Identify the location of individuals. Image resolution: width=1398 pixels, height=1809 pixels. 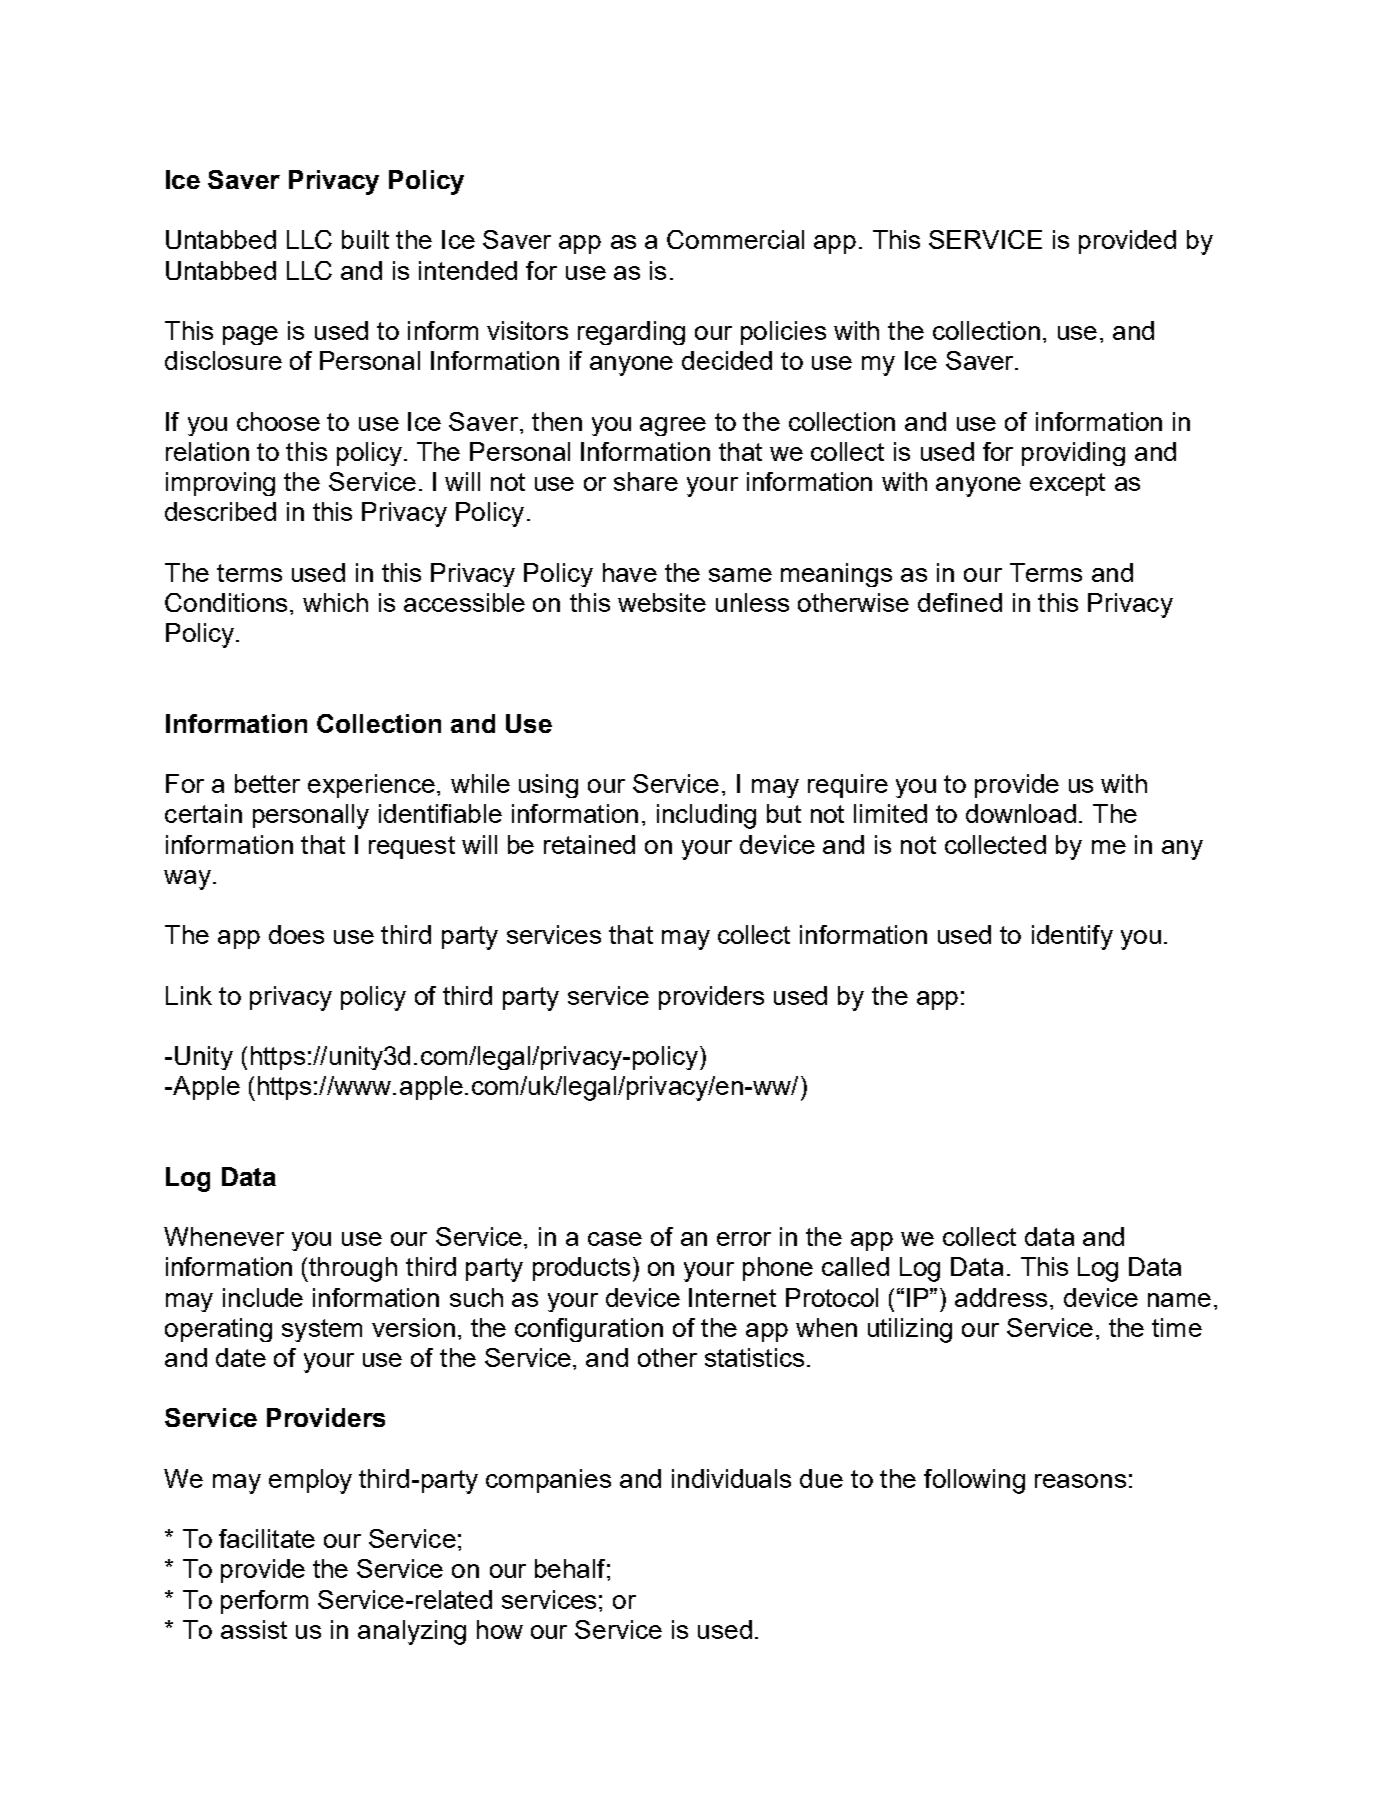
(731, 1478).
